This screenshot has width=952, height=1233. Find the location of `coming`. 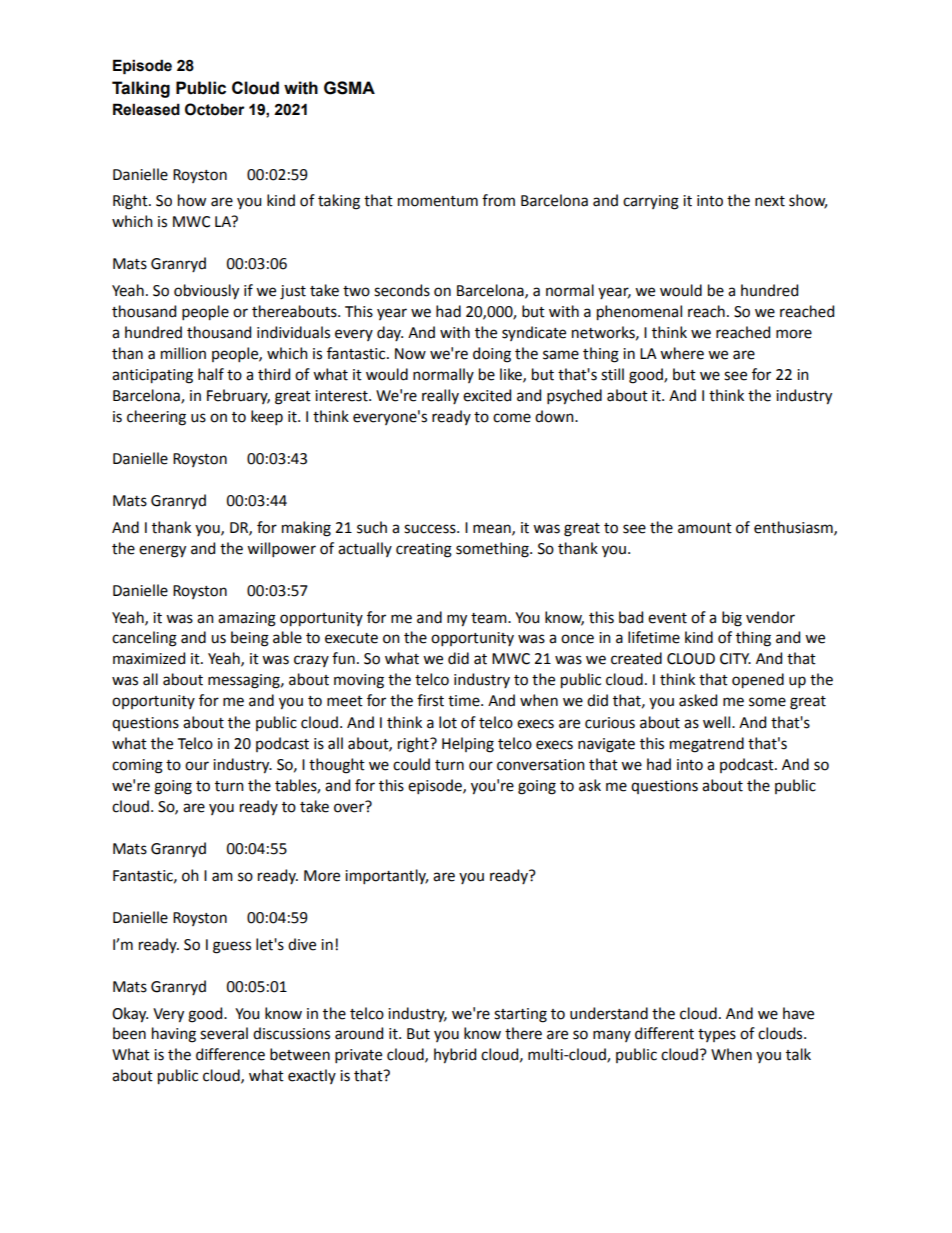

coming is located at coordinates (137, 766).
